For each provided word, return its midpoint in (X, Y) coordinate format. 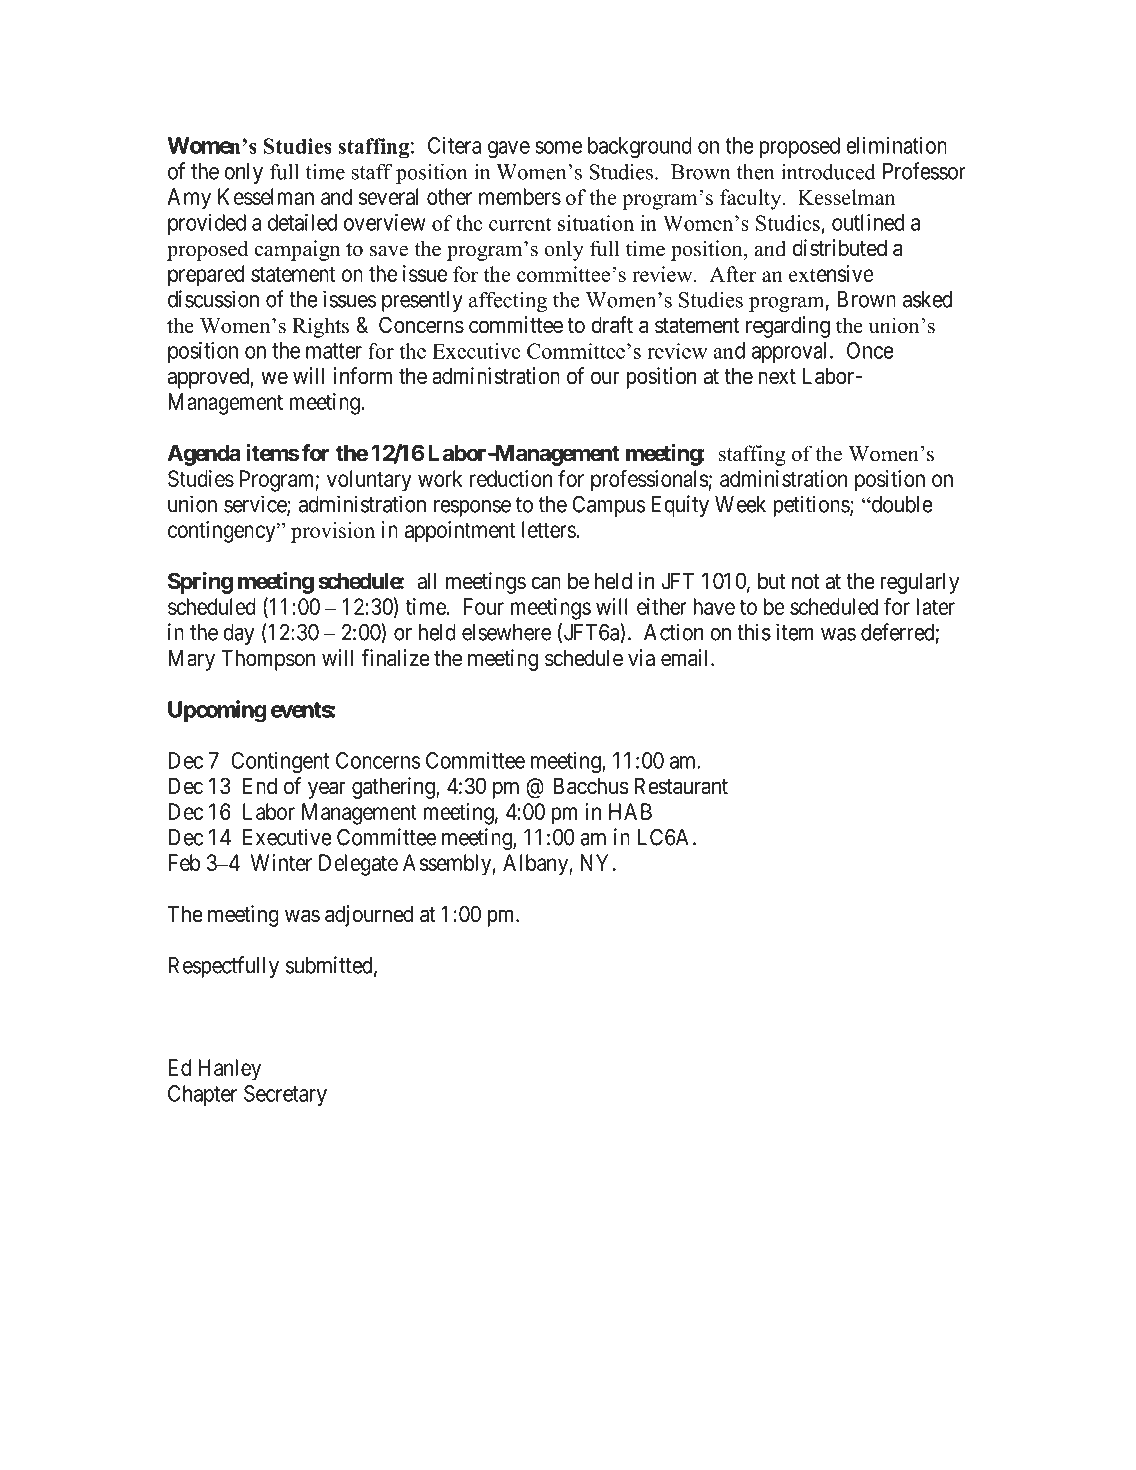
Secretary (285, 1095)
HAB (630, 811)
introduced (828, 172)
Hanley (230, 1070)
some (558, 147)
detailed (302, 222)
